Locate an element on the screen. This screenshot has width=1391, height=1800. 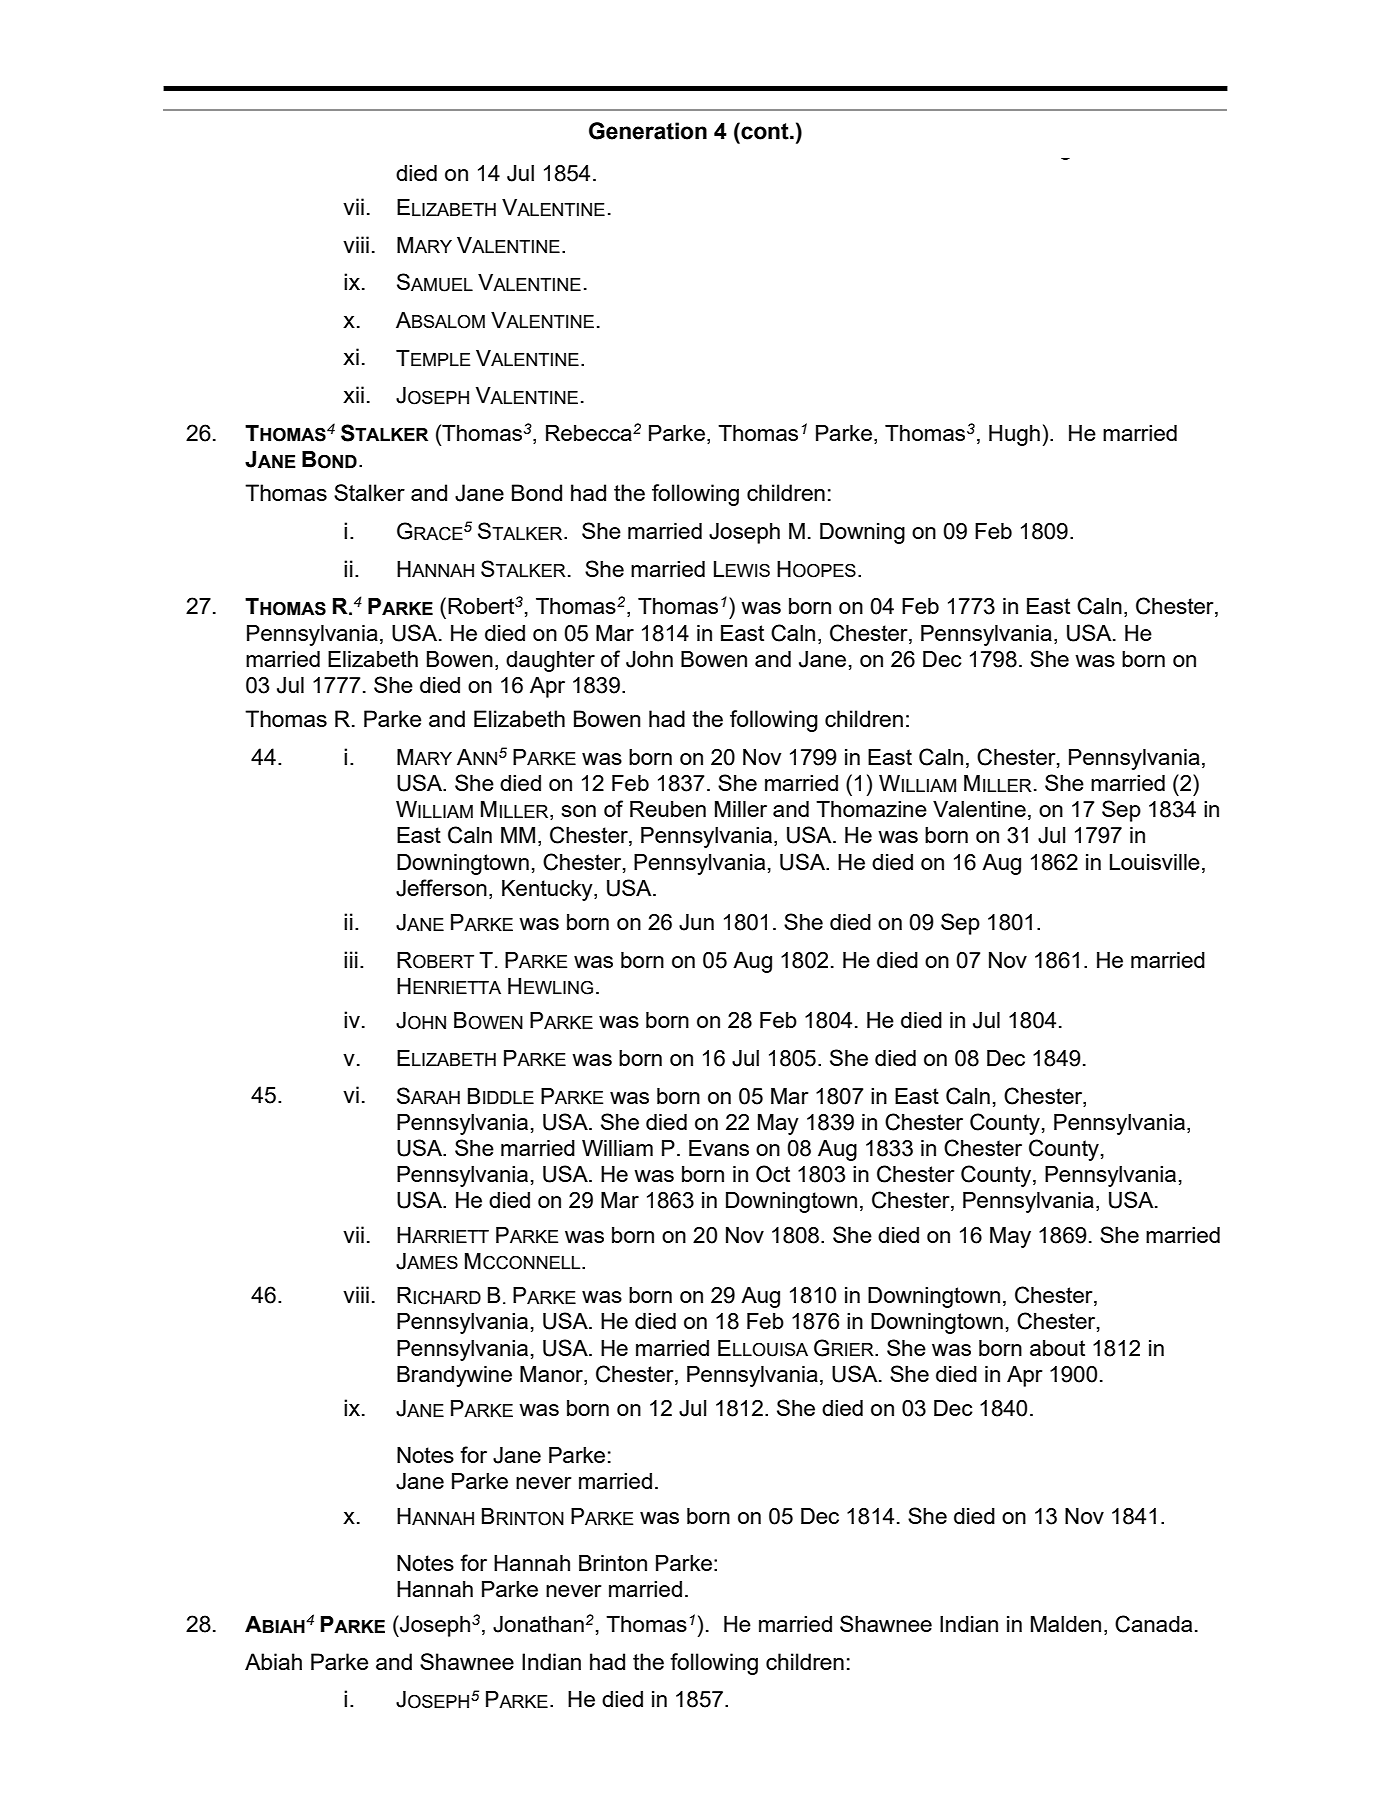
Brandywine is located at coordinates (454, 1376).
